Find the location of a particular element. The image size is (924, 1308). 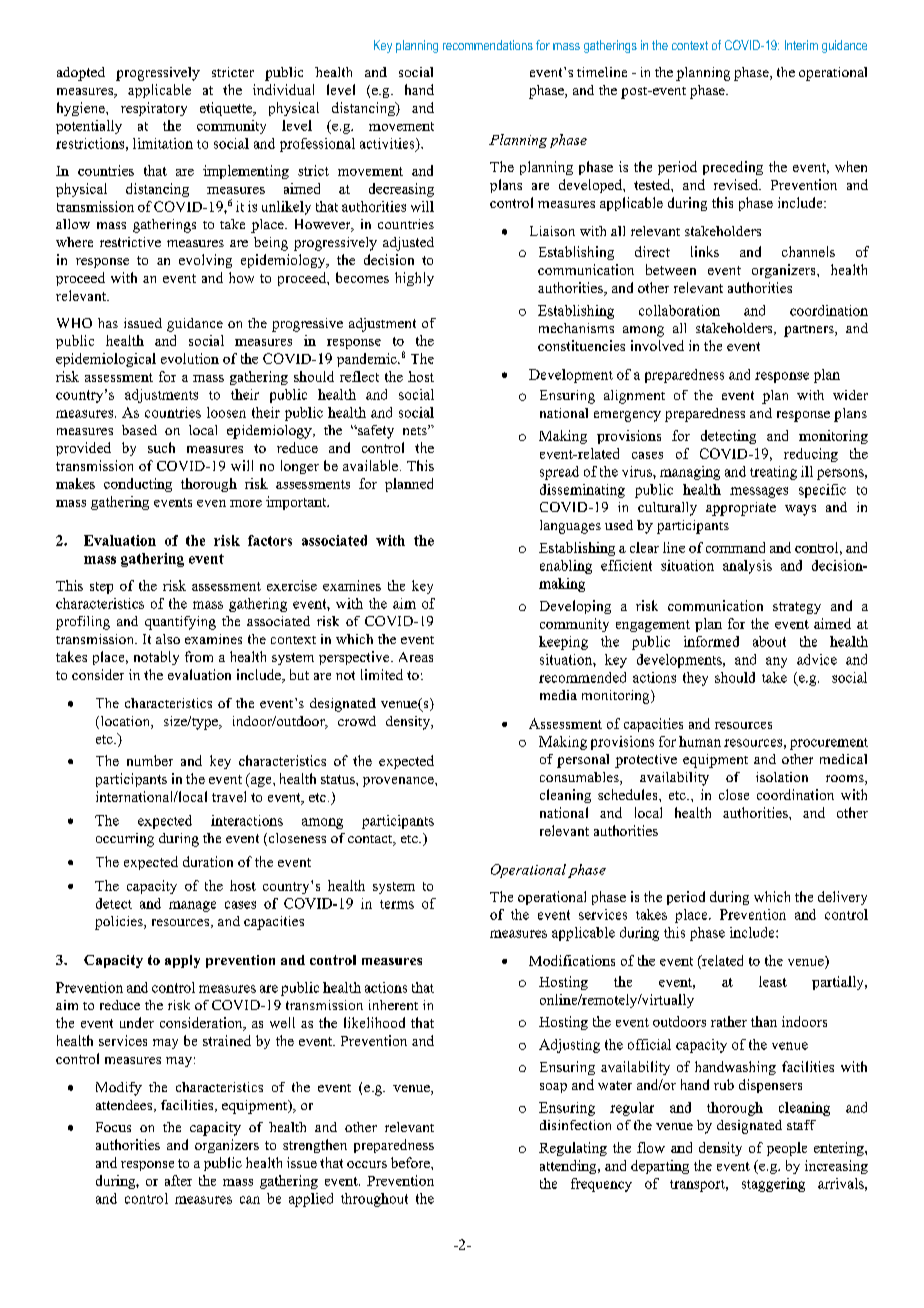

nets is located at coordinates (416, 430).
